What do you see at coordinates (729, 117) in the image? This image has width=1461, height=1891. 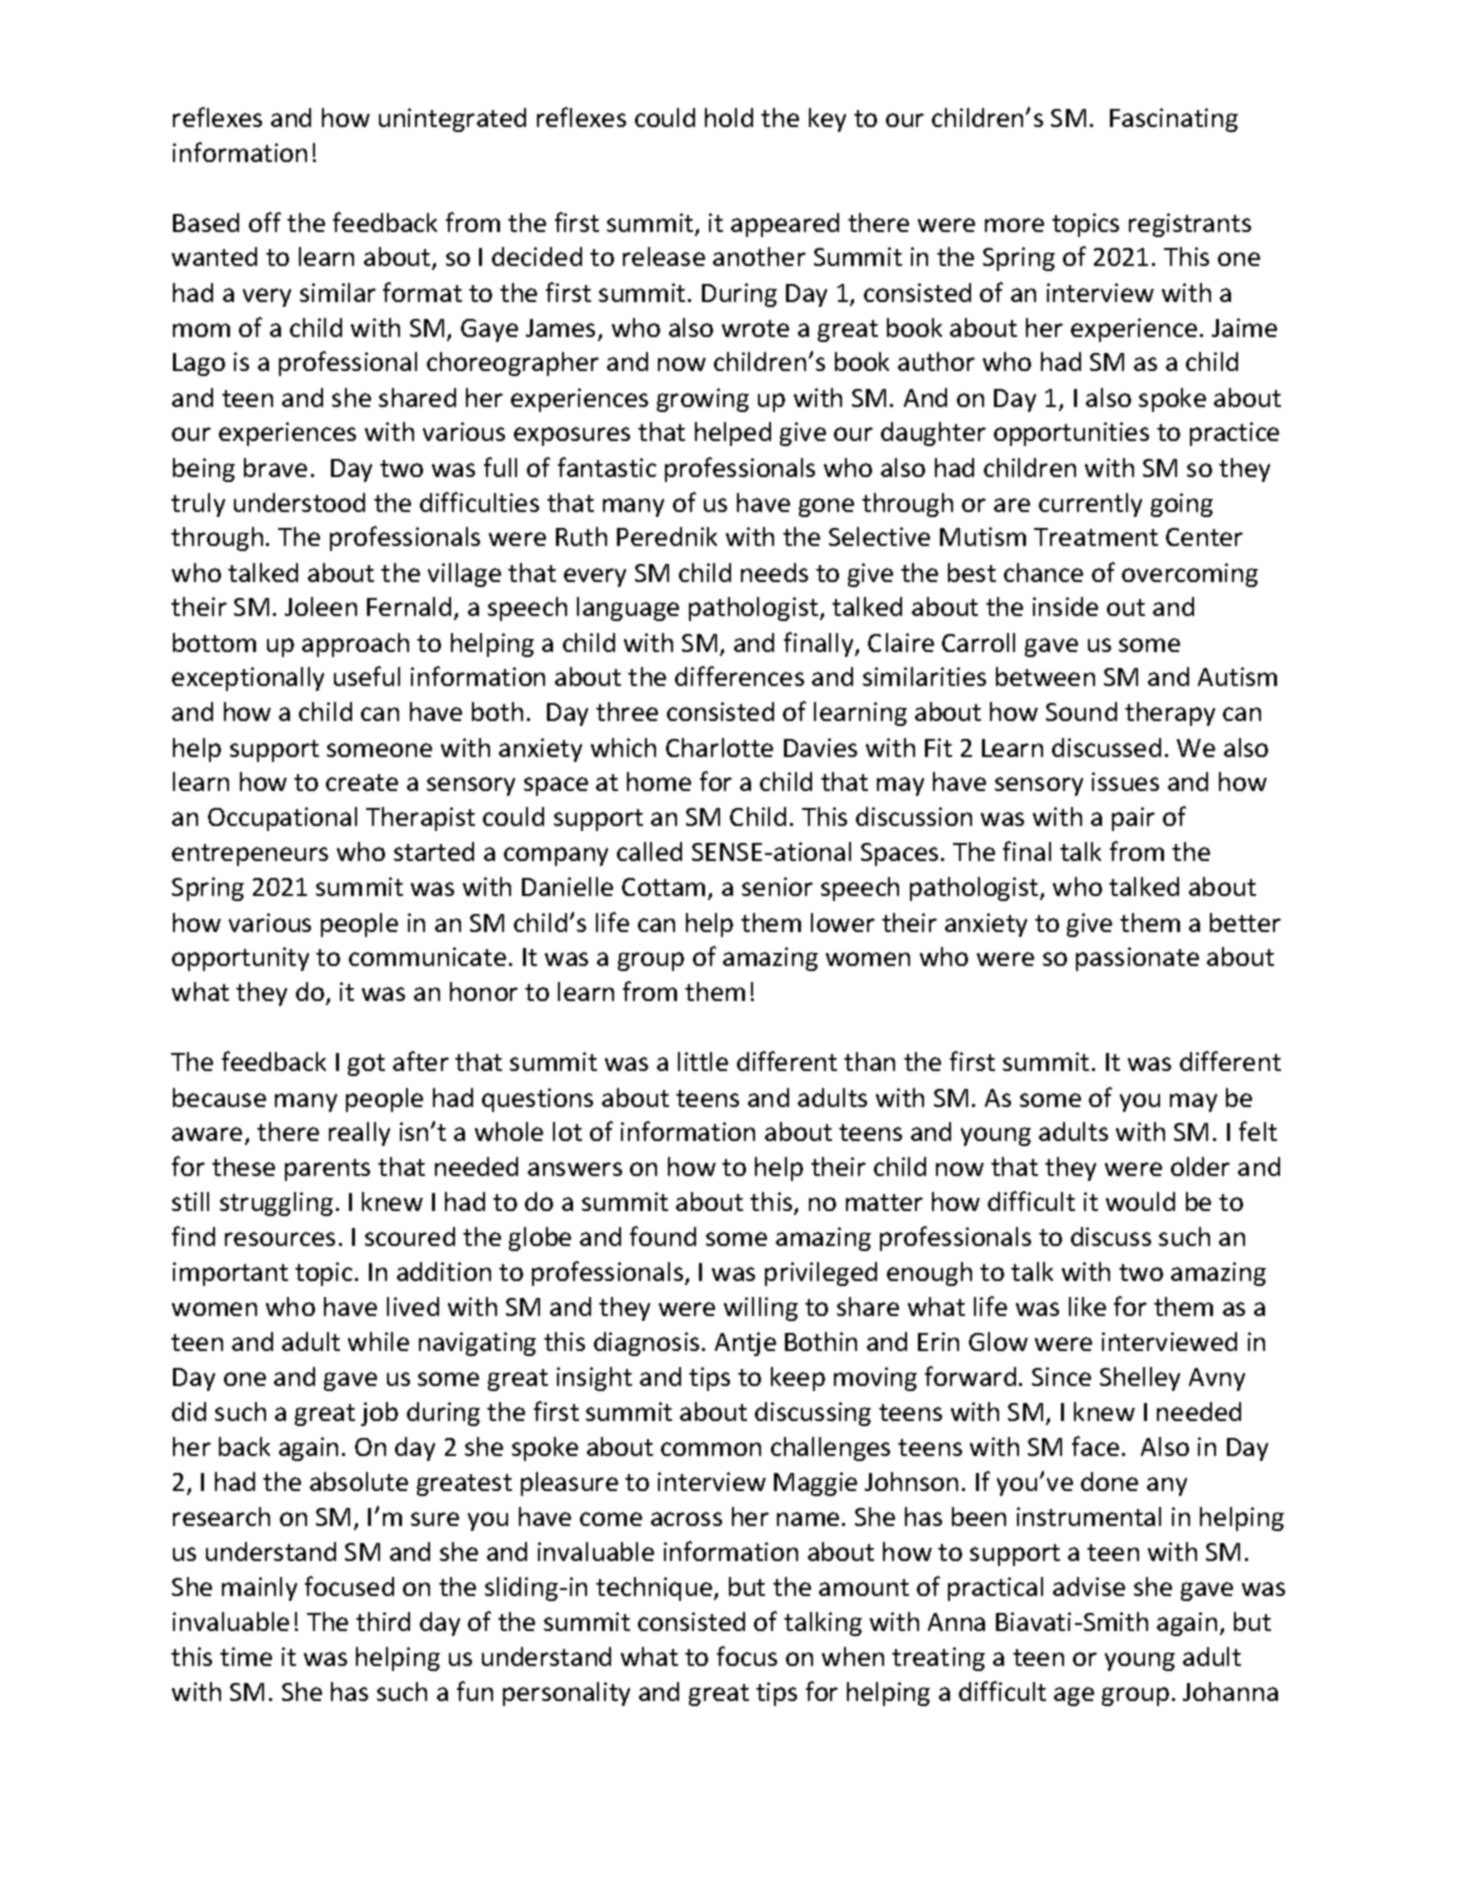 I see `hold` at bounding box center [729, 117].
